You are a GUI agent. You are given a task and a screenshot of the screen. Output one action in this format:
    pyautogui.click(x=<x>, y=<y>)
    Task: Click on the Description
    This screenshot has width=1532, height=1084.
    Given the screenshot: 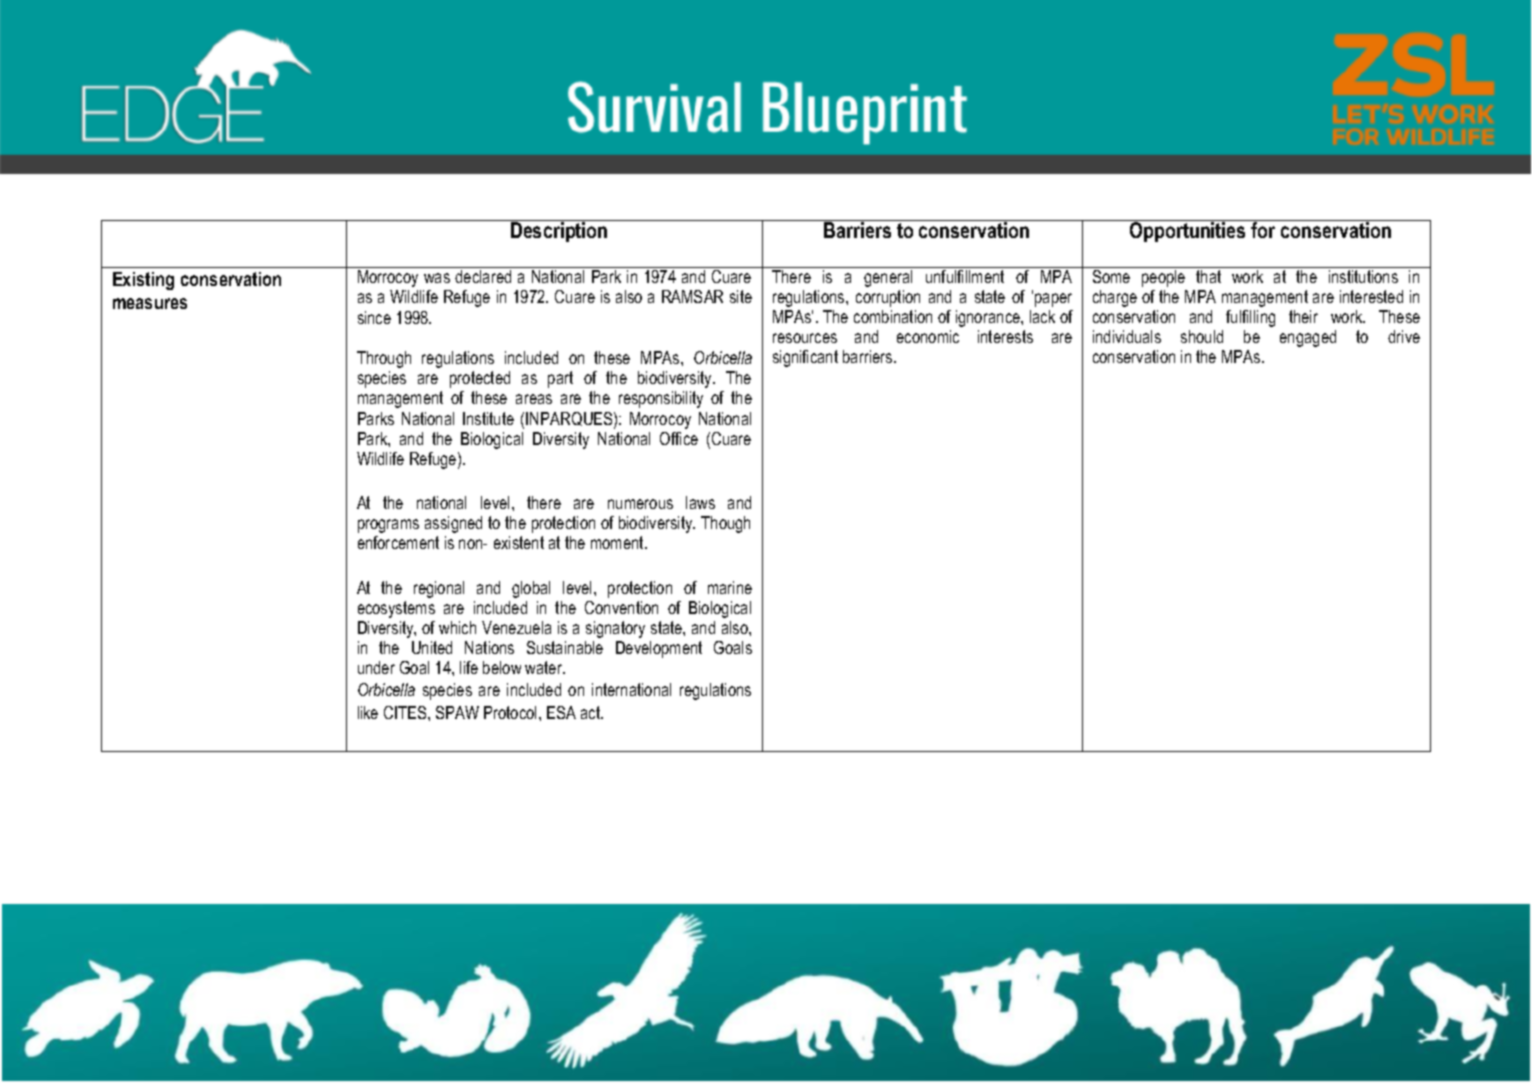 What is the action you would take?
    pyautogui.click(x=559, y=232)
